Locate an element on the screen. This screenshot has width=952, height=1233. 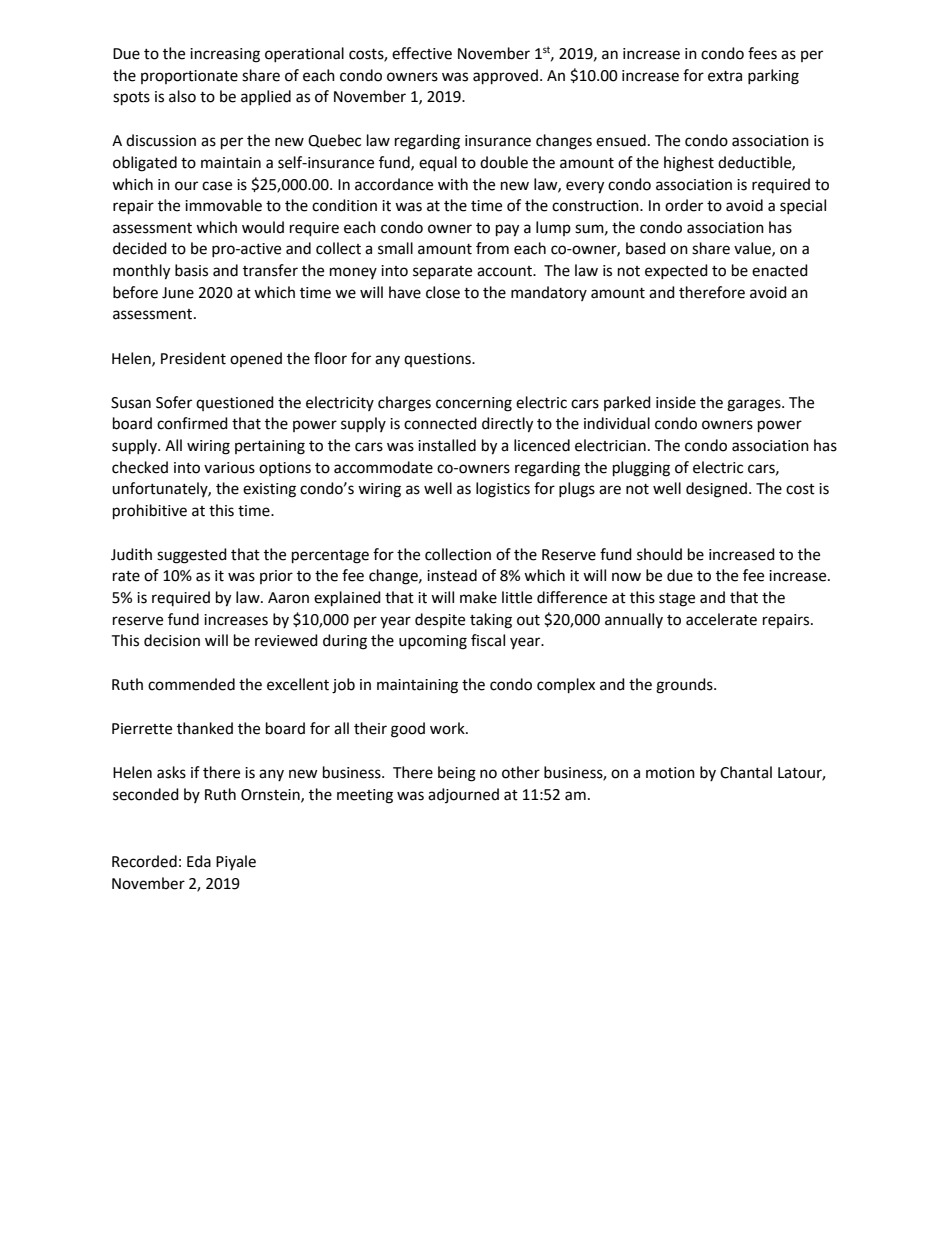
expected is located at coordinates (676, 271).
